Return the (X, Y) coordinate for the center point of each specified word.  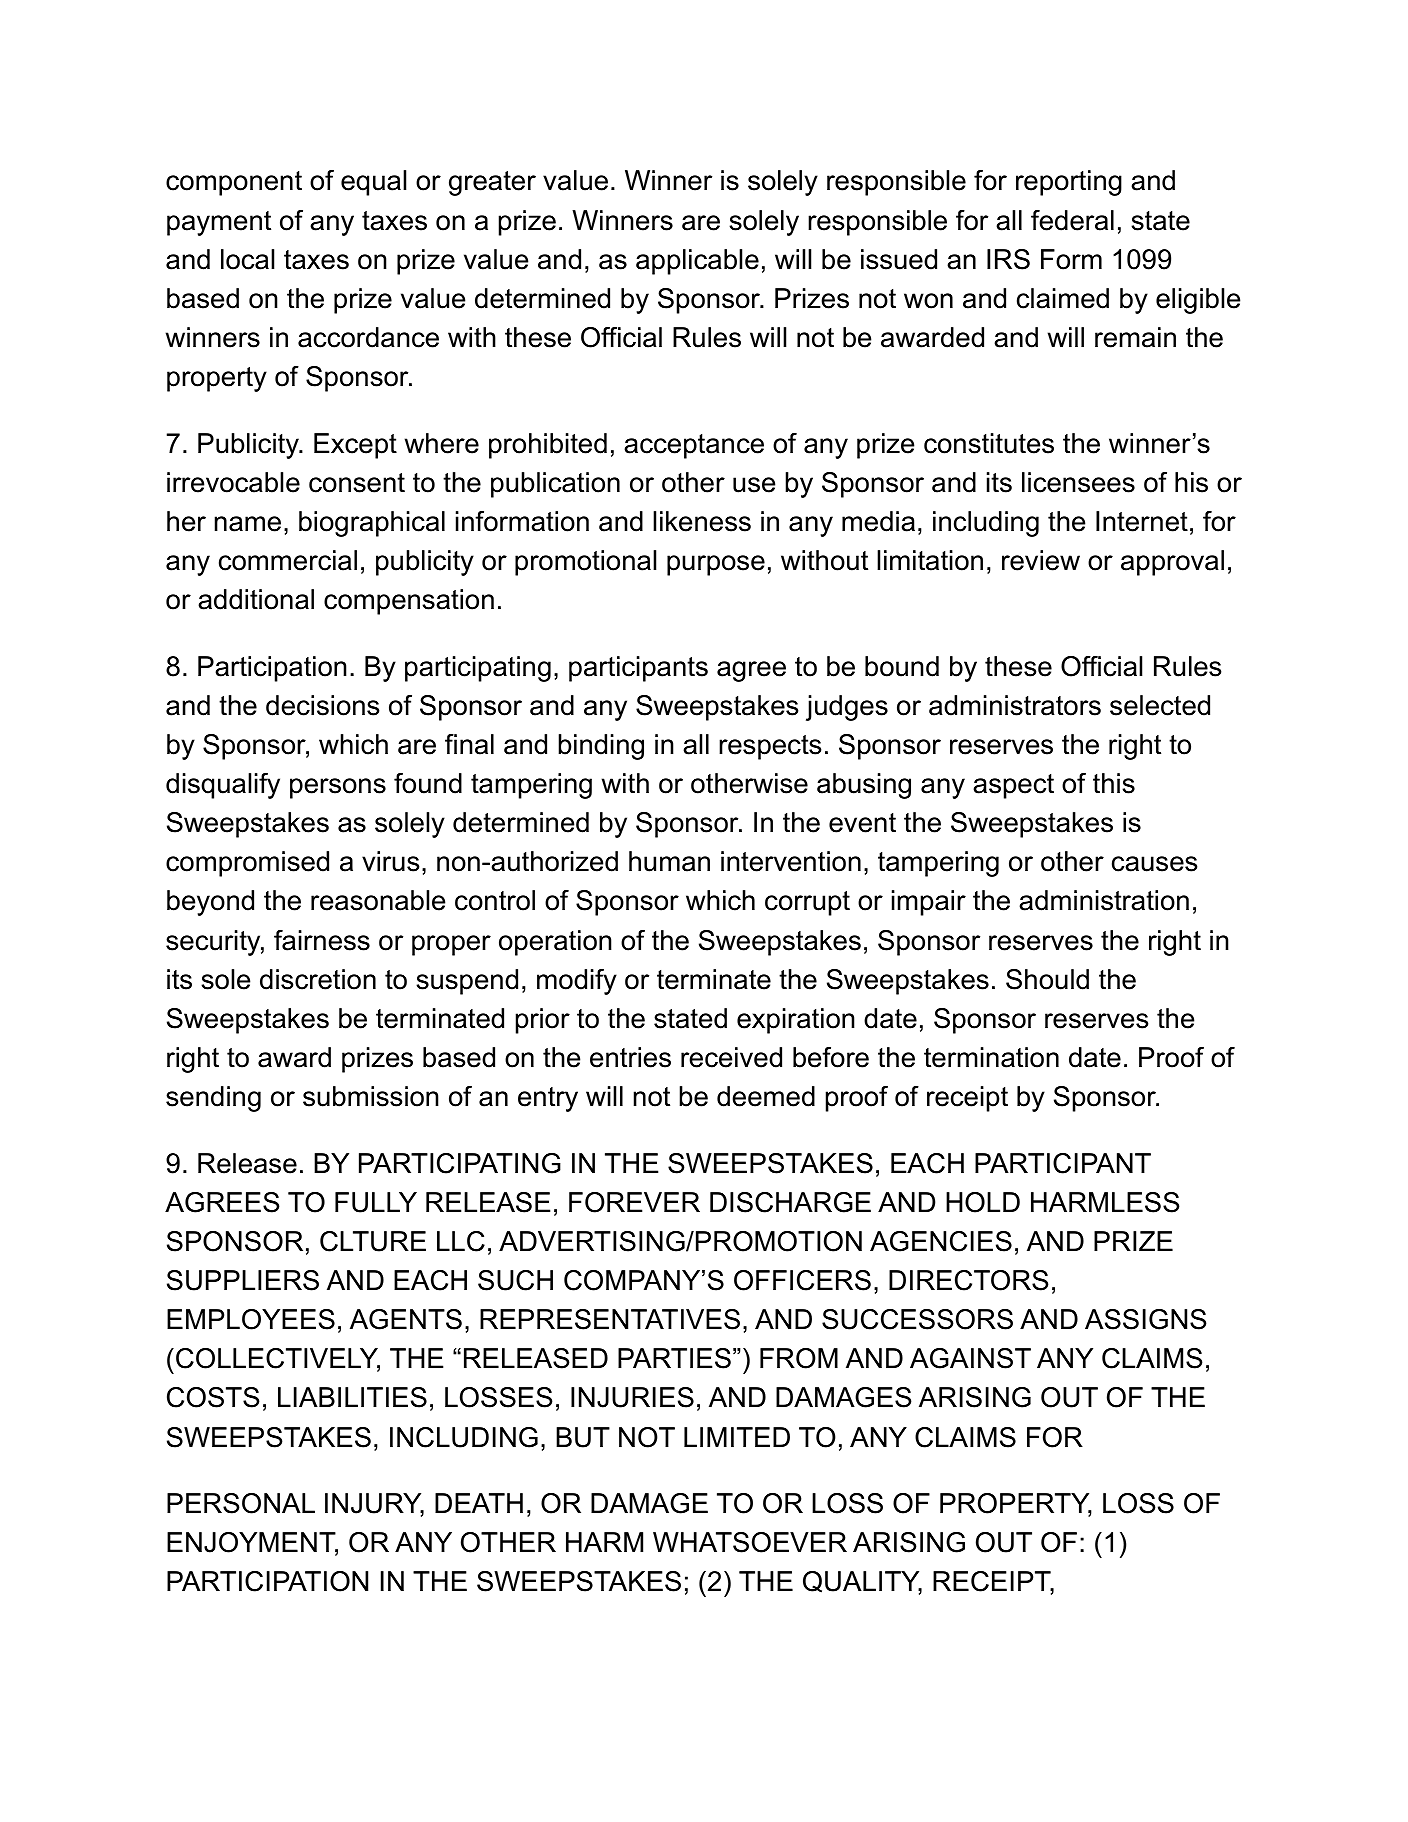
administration (1104, 900)
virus (390, 861)
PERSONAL (241, 1503)
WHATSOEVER (750, 1542)
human (669, 861)
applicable (697, 262)
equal (373, 183)
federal (1072, 220)
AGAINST (970, 1358)
